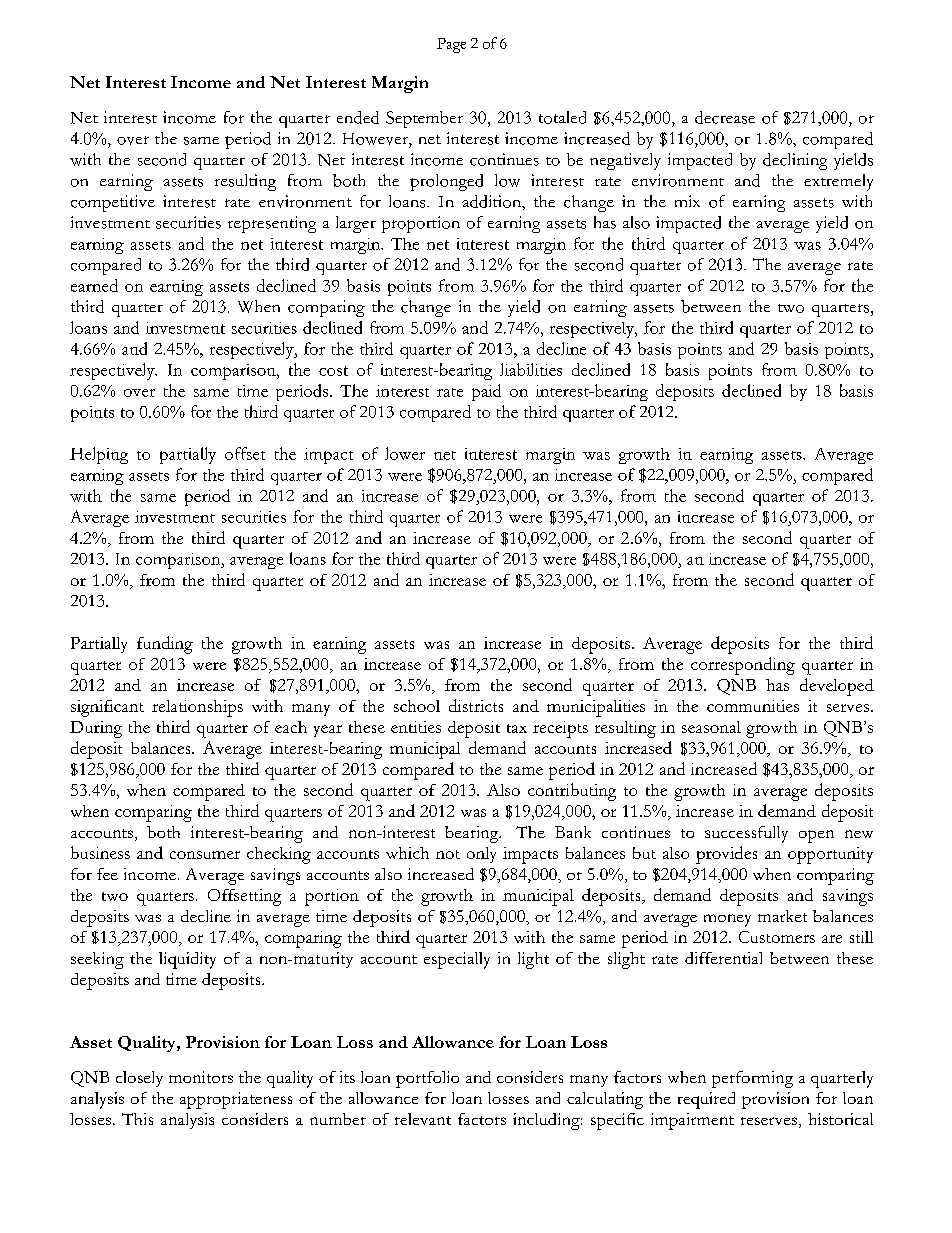  What do you see at coordinates (531, 369) in the screenshot?
I see `liabilities` at bounding box center [531, 369].
